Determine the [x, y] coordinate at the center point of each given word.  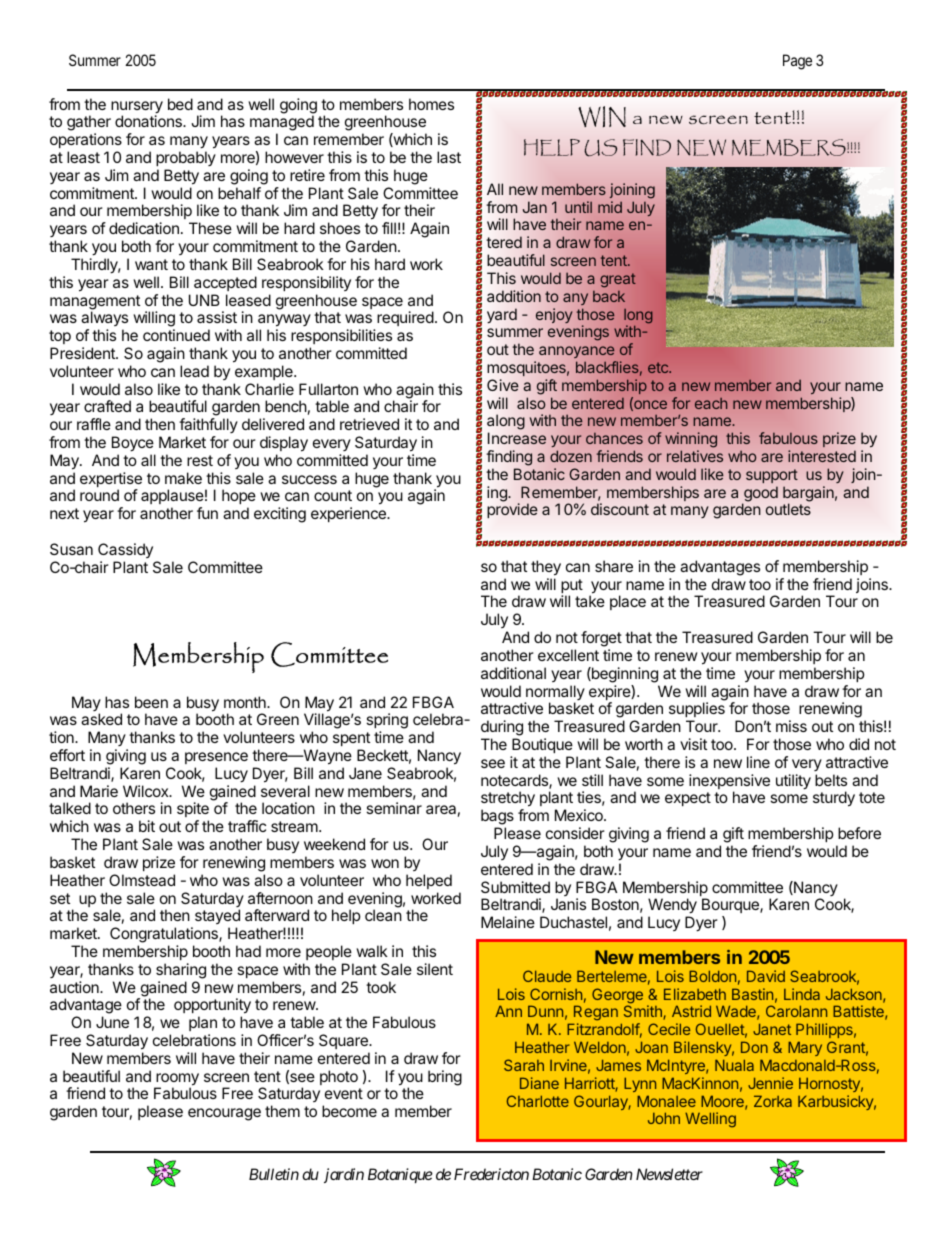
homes [431, 104]
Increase [517, 438]
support [772, 476]
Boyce [133, 444]
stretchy [508, 800]
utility [793, 782]
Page [797, 62]
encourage [224, 1114]
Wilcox [147, 791]
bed [180, 104]
